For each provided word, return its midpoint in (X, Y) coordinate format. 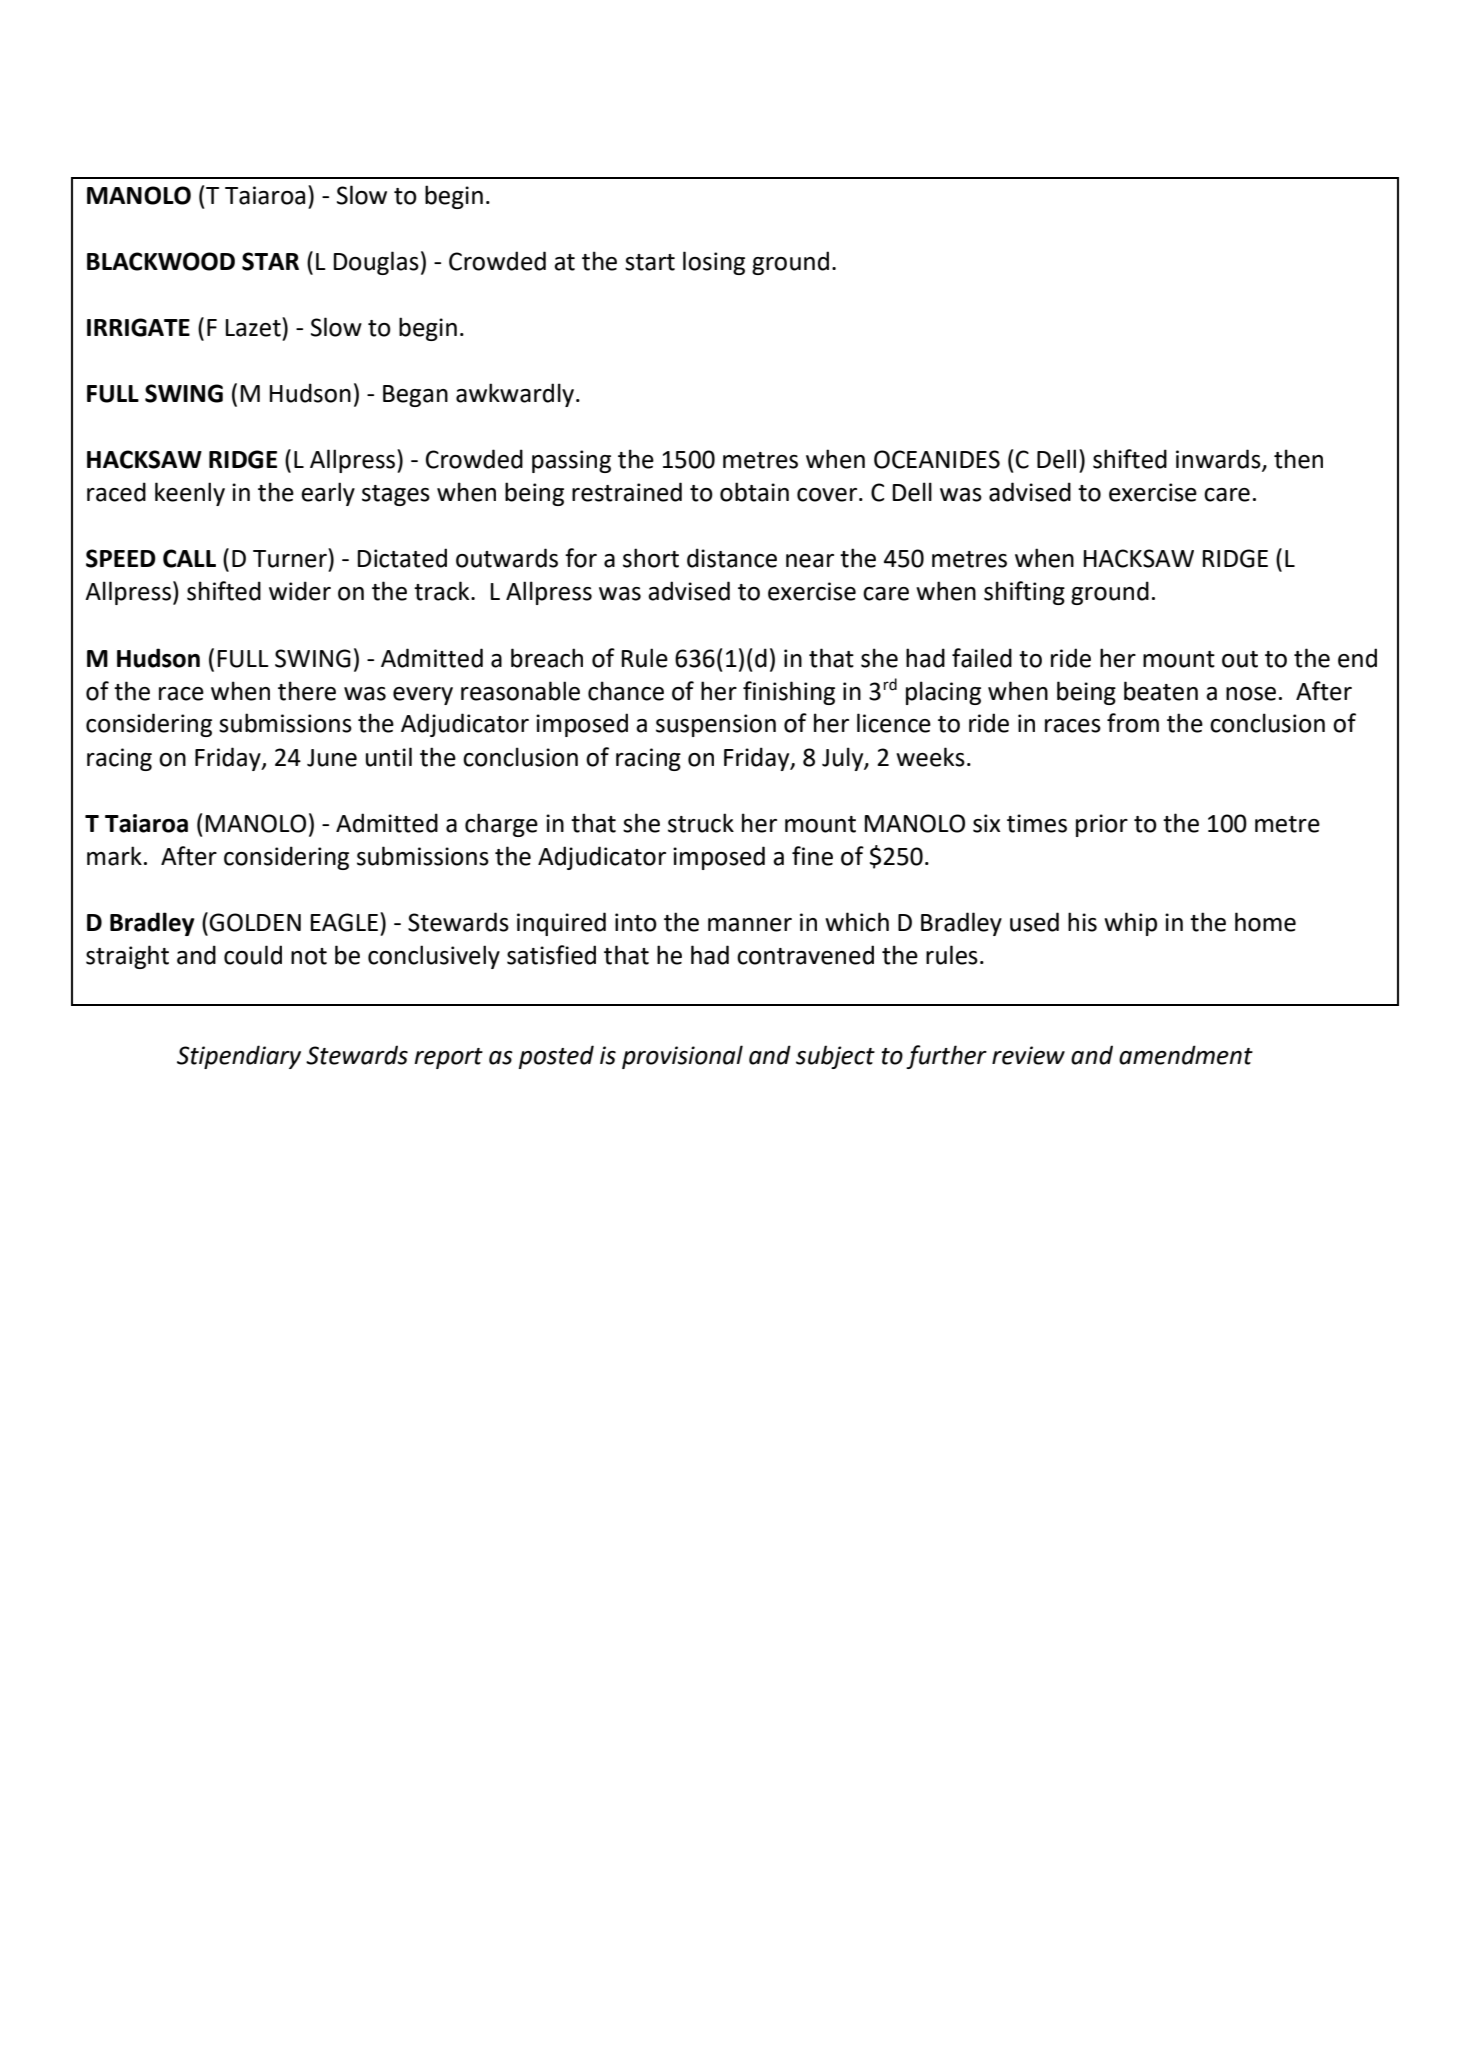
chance (626, 691)
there (307, 691)
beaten (1161, 691)
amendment (1186, 1055)
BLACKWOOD (161, 261)
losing (714, 263)
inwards (1219, 460)
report (448, 1058)
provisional (682, 1057)
